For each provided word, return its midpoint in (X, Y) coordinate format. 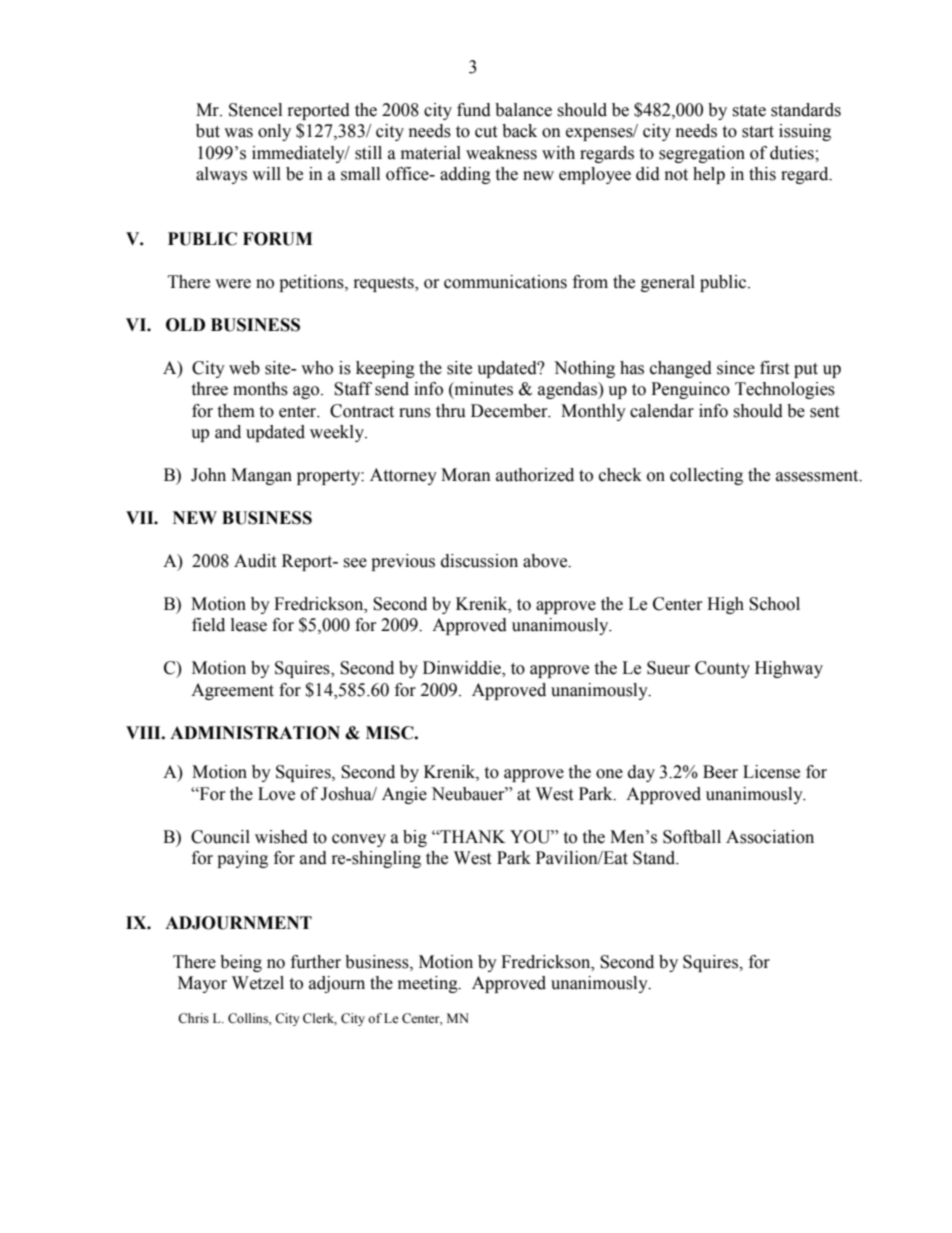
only (274, 132)
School (774, 604)
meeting (429, 984)
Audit (255, 561)
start (758, 132)
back (519, 131)
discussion (479, 561)
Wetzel (258, 983)
